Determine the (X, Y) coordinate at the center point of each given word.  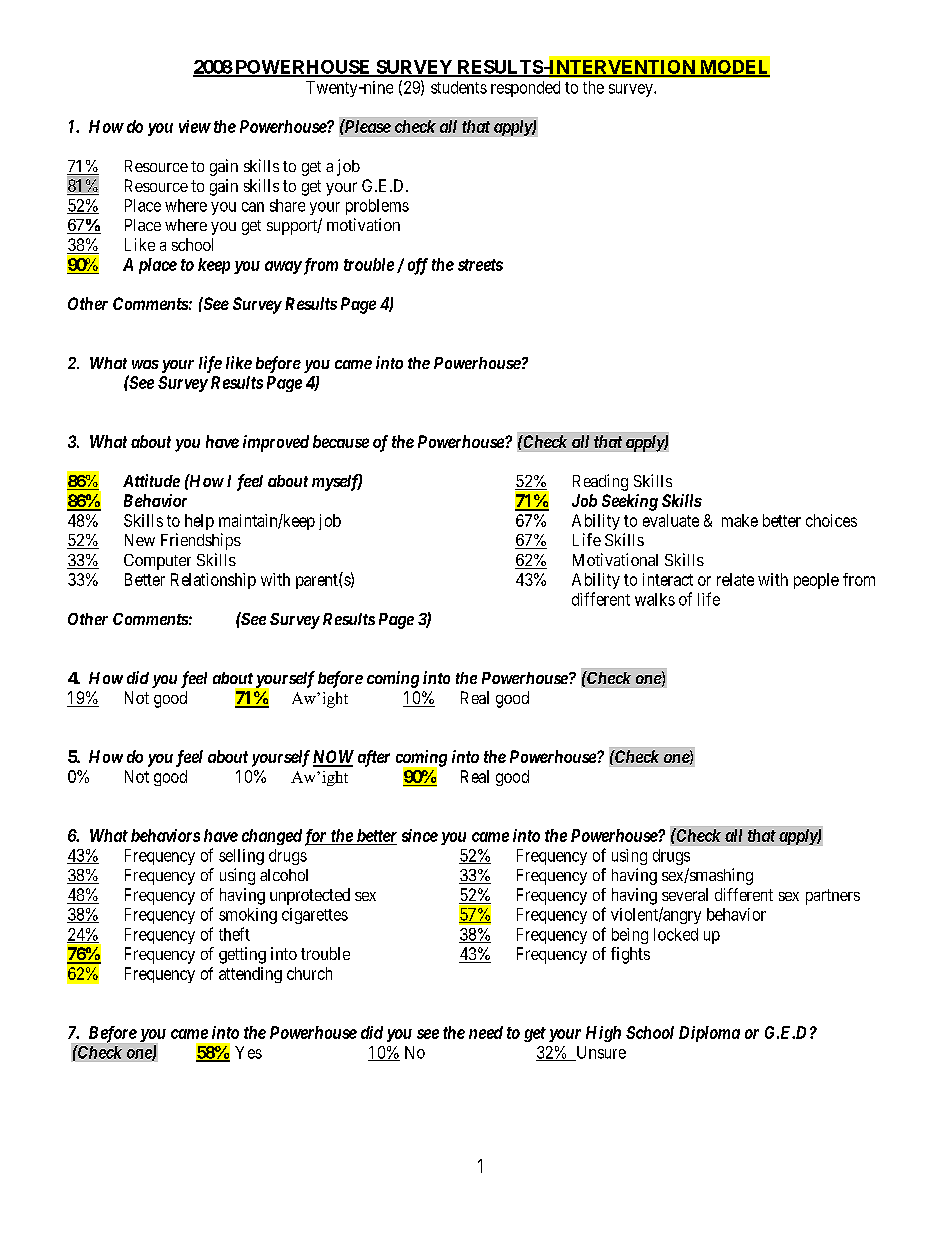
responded (525, 89)
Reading (600, 482)
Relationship (213, 581)
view (195, 126)
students (459, 87)
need (486, 1032)
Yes (248, 1052)
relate (735, 579)
